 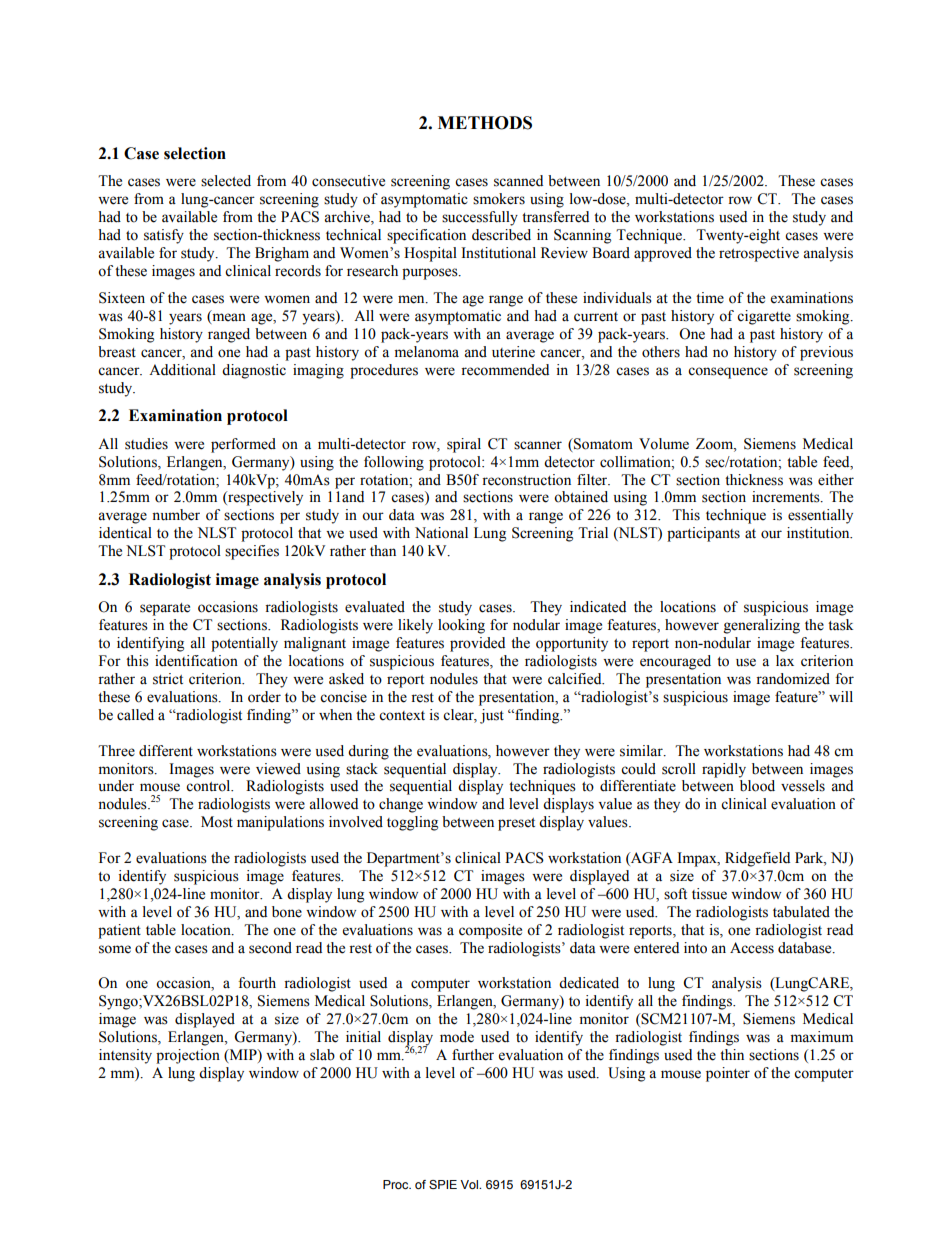 I want to click on Most, so click(x=217, y=822).
